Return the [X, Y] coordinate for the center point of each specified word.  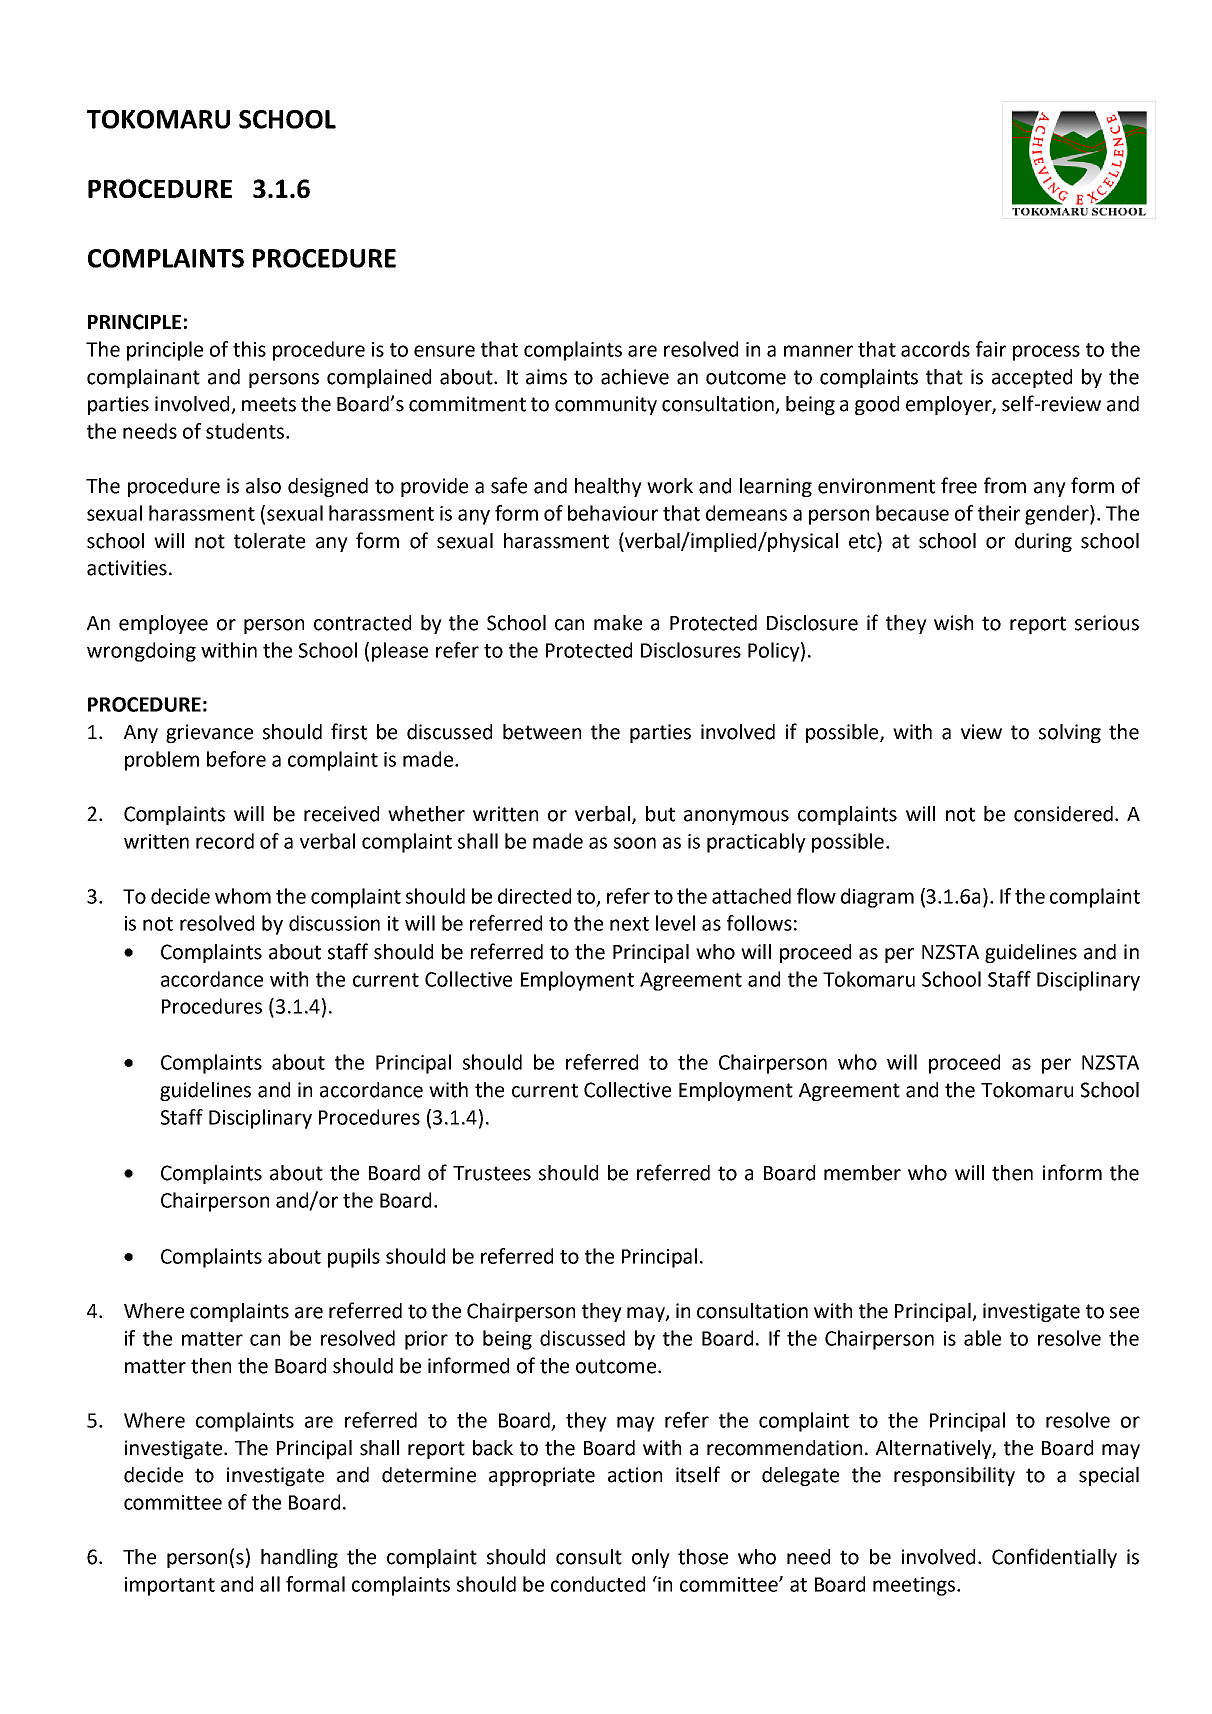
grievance [209, 733]
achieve [635, 377]
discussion [334, 923]
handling [299, 1558]
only [651, 1558]
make [618, 623]
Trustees [492, 1173]
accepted [1032, 378]
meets [269, 404]
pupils [354, 1258]
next [629, 924]
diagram [877, 898]
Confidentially [1054, 1558]
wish [953, 623]
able [982, 1338]
